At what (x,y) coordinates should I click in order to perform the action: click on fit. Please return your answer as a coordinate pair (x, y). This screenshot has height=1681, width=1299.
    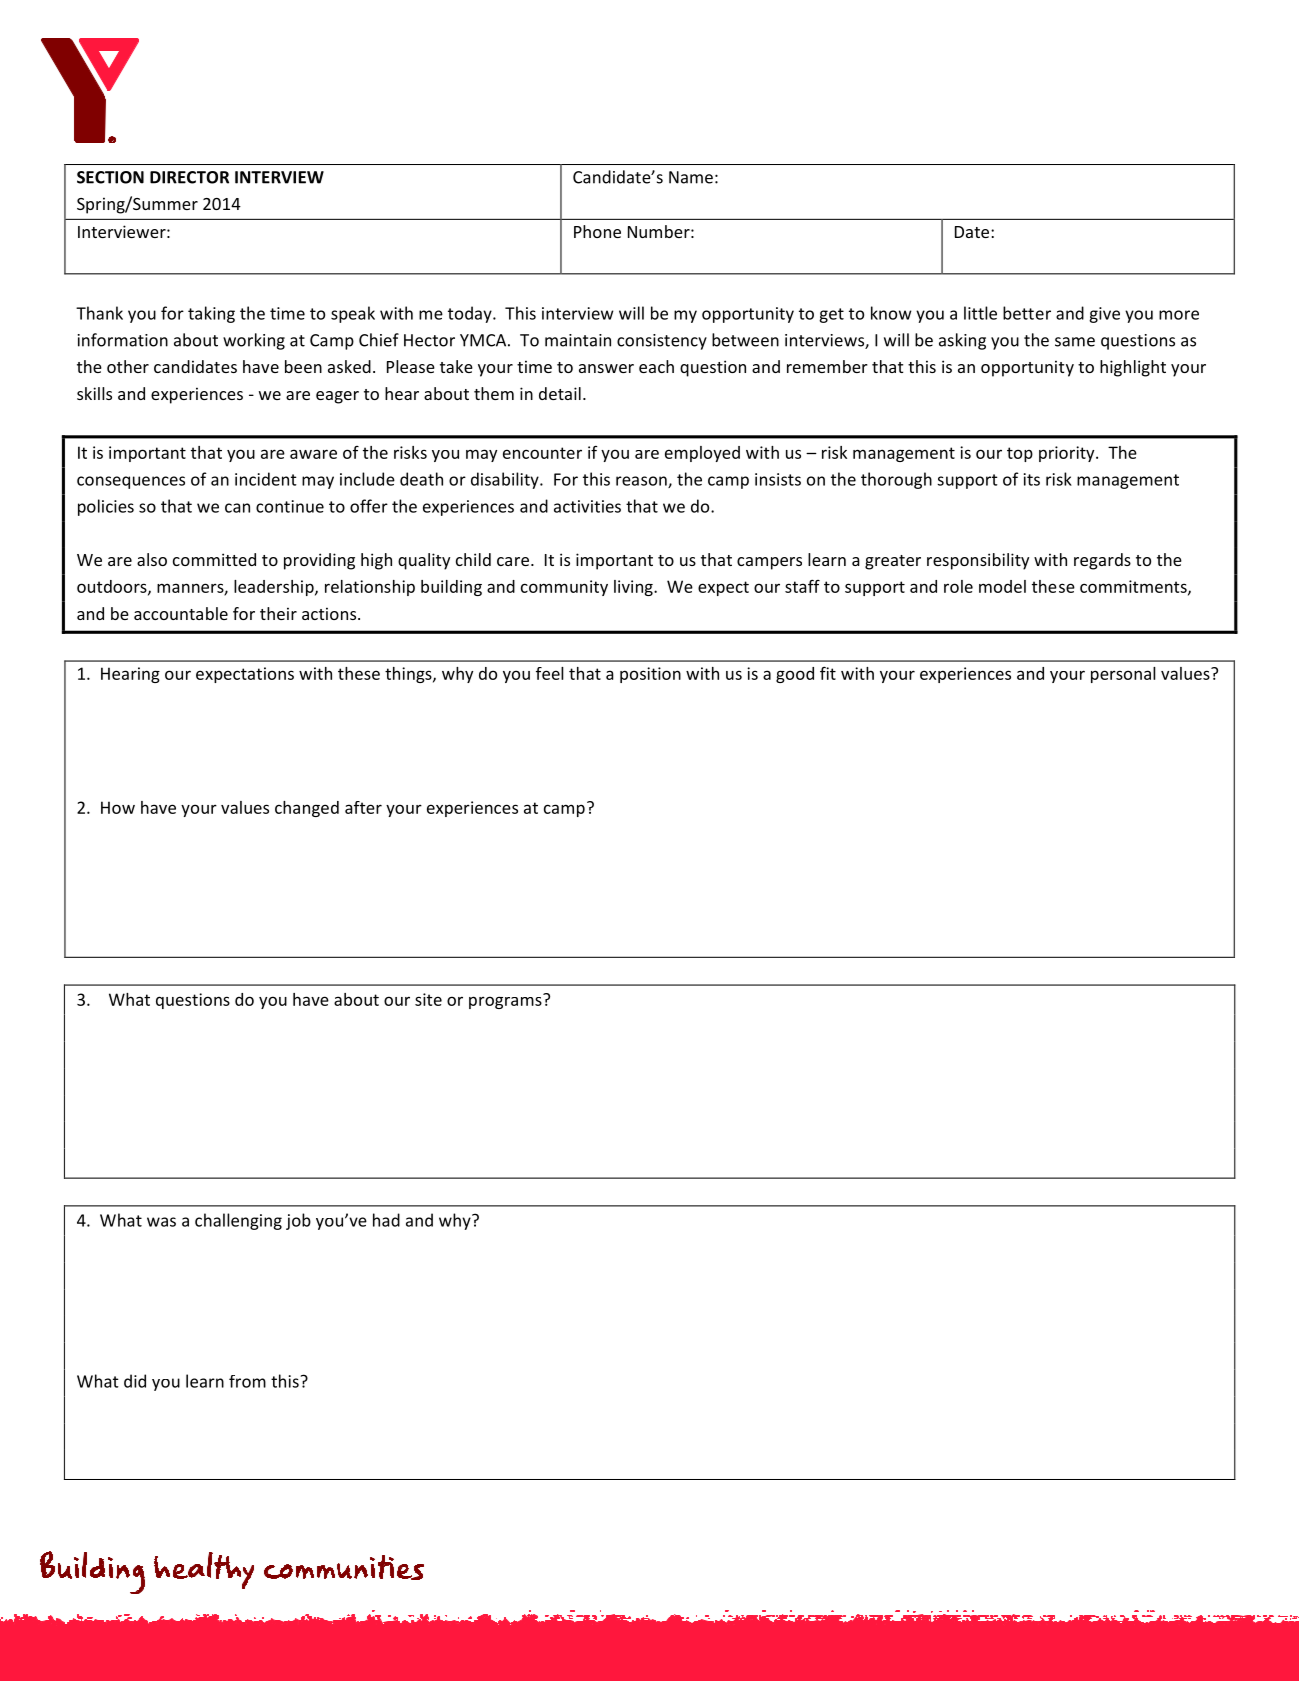
    Looking at the image, I should click on (828, 673).
